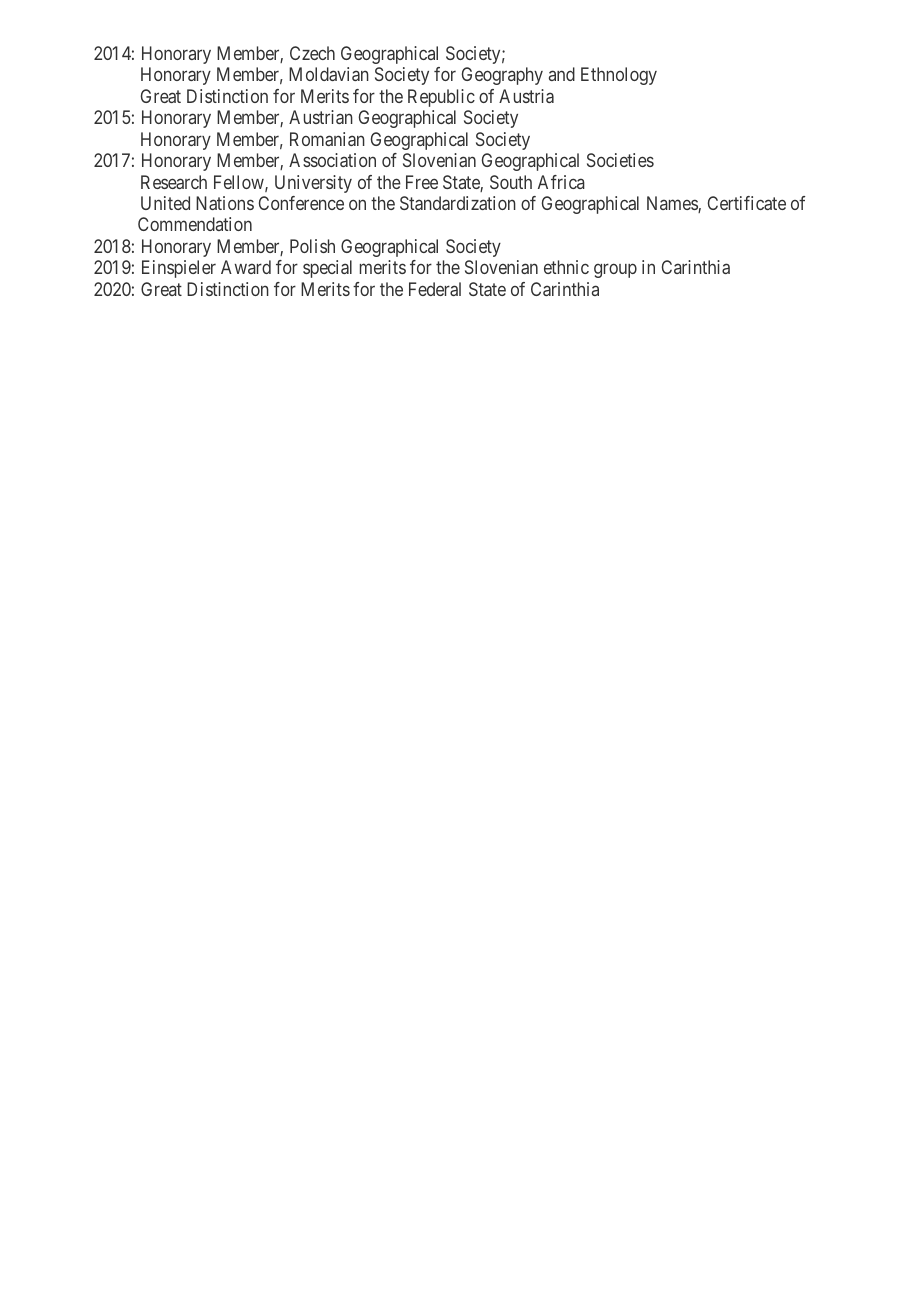  What do you see at coordinates (174, 182) in the screenshot?
I see `Research` at bounding box center [174, 182].
